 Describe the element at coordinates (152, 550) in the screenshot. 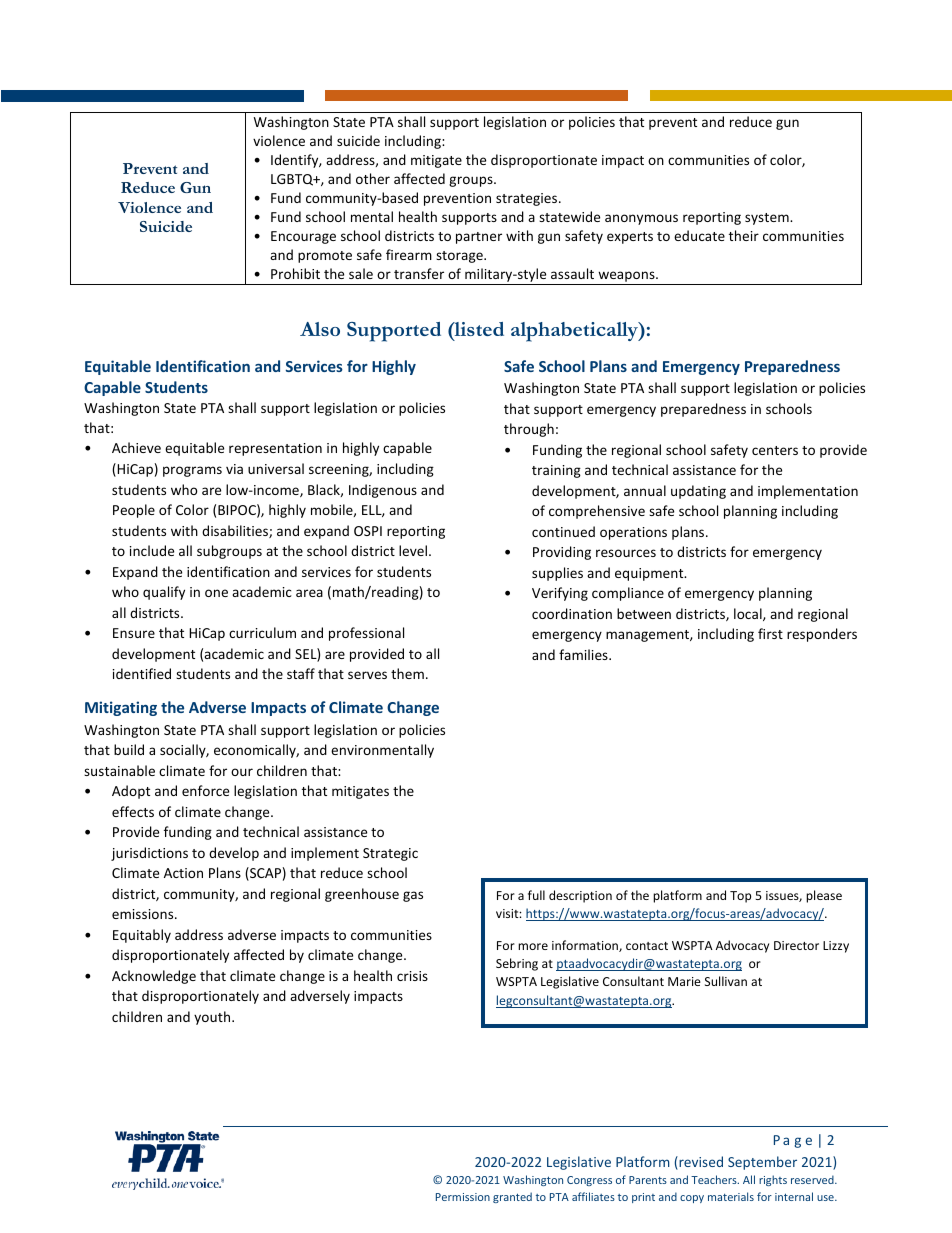

I see `include` at that location.
